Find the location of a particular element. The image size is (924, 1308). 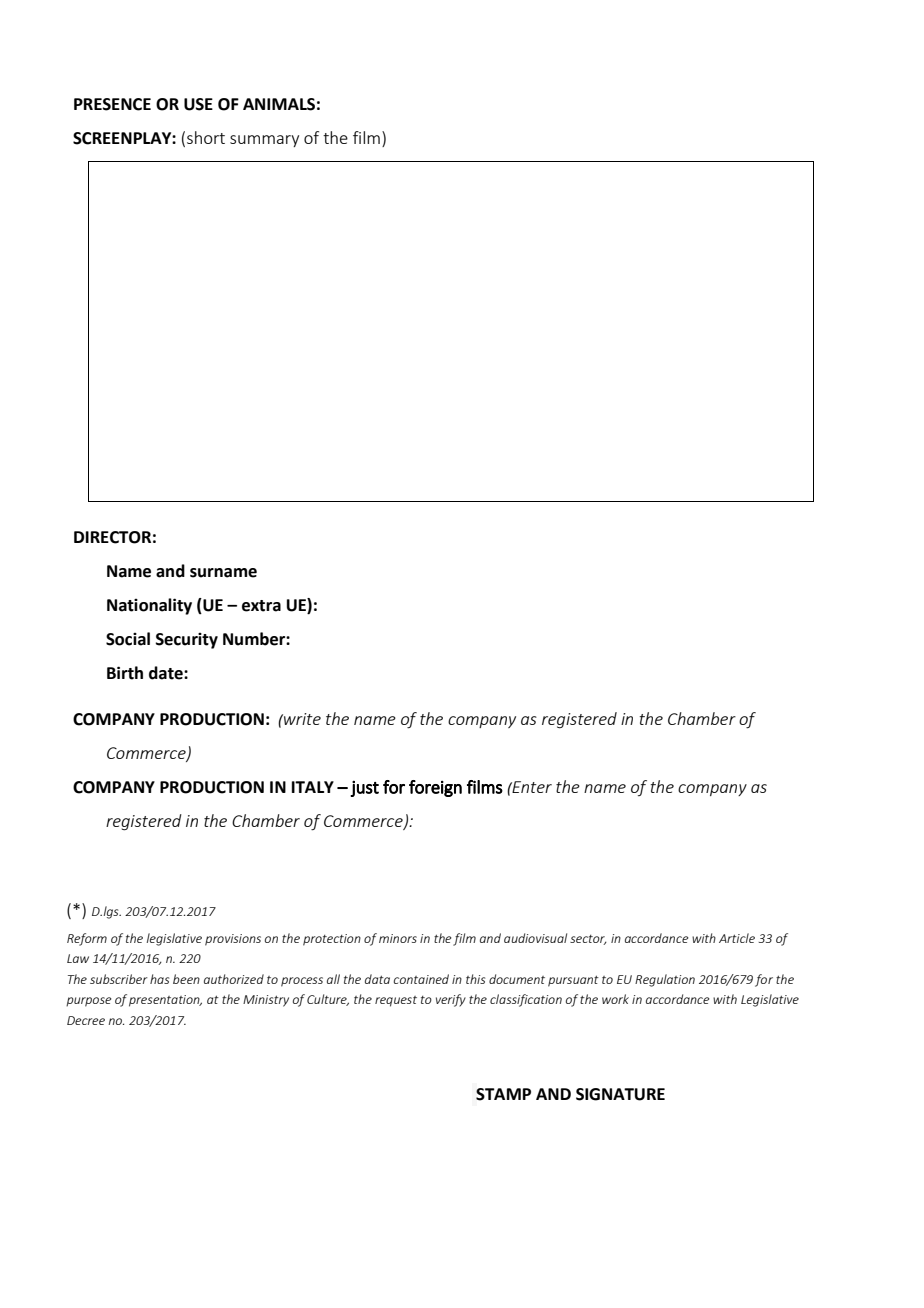

USE is located at coordinates (198, 104).
